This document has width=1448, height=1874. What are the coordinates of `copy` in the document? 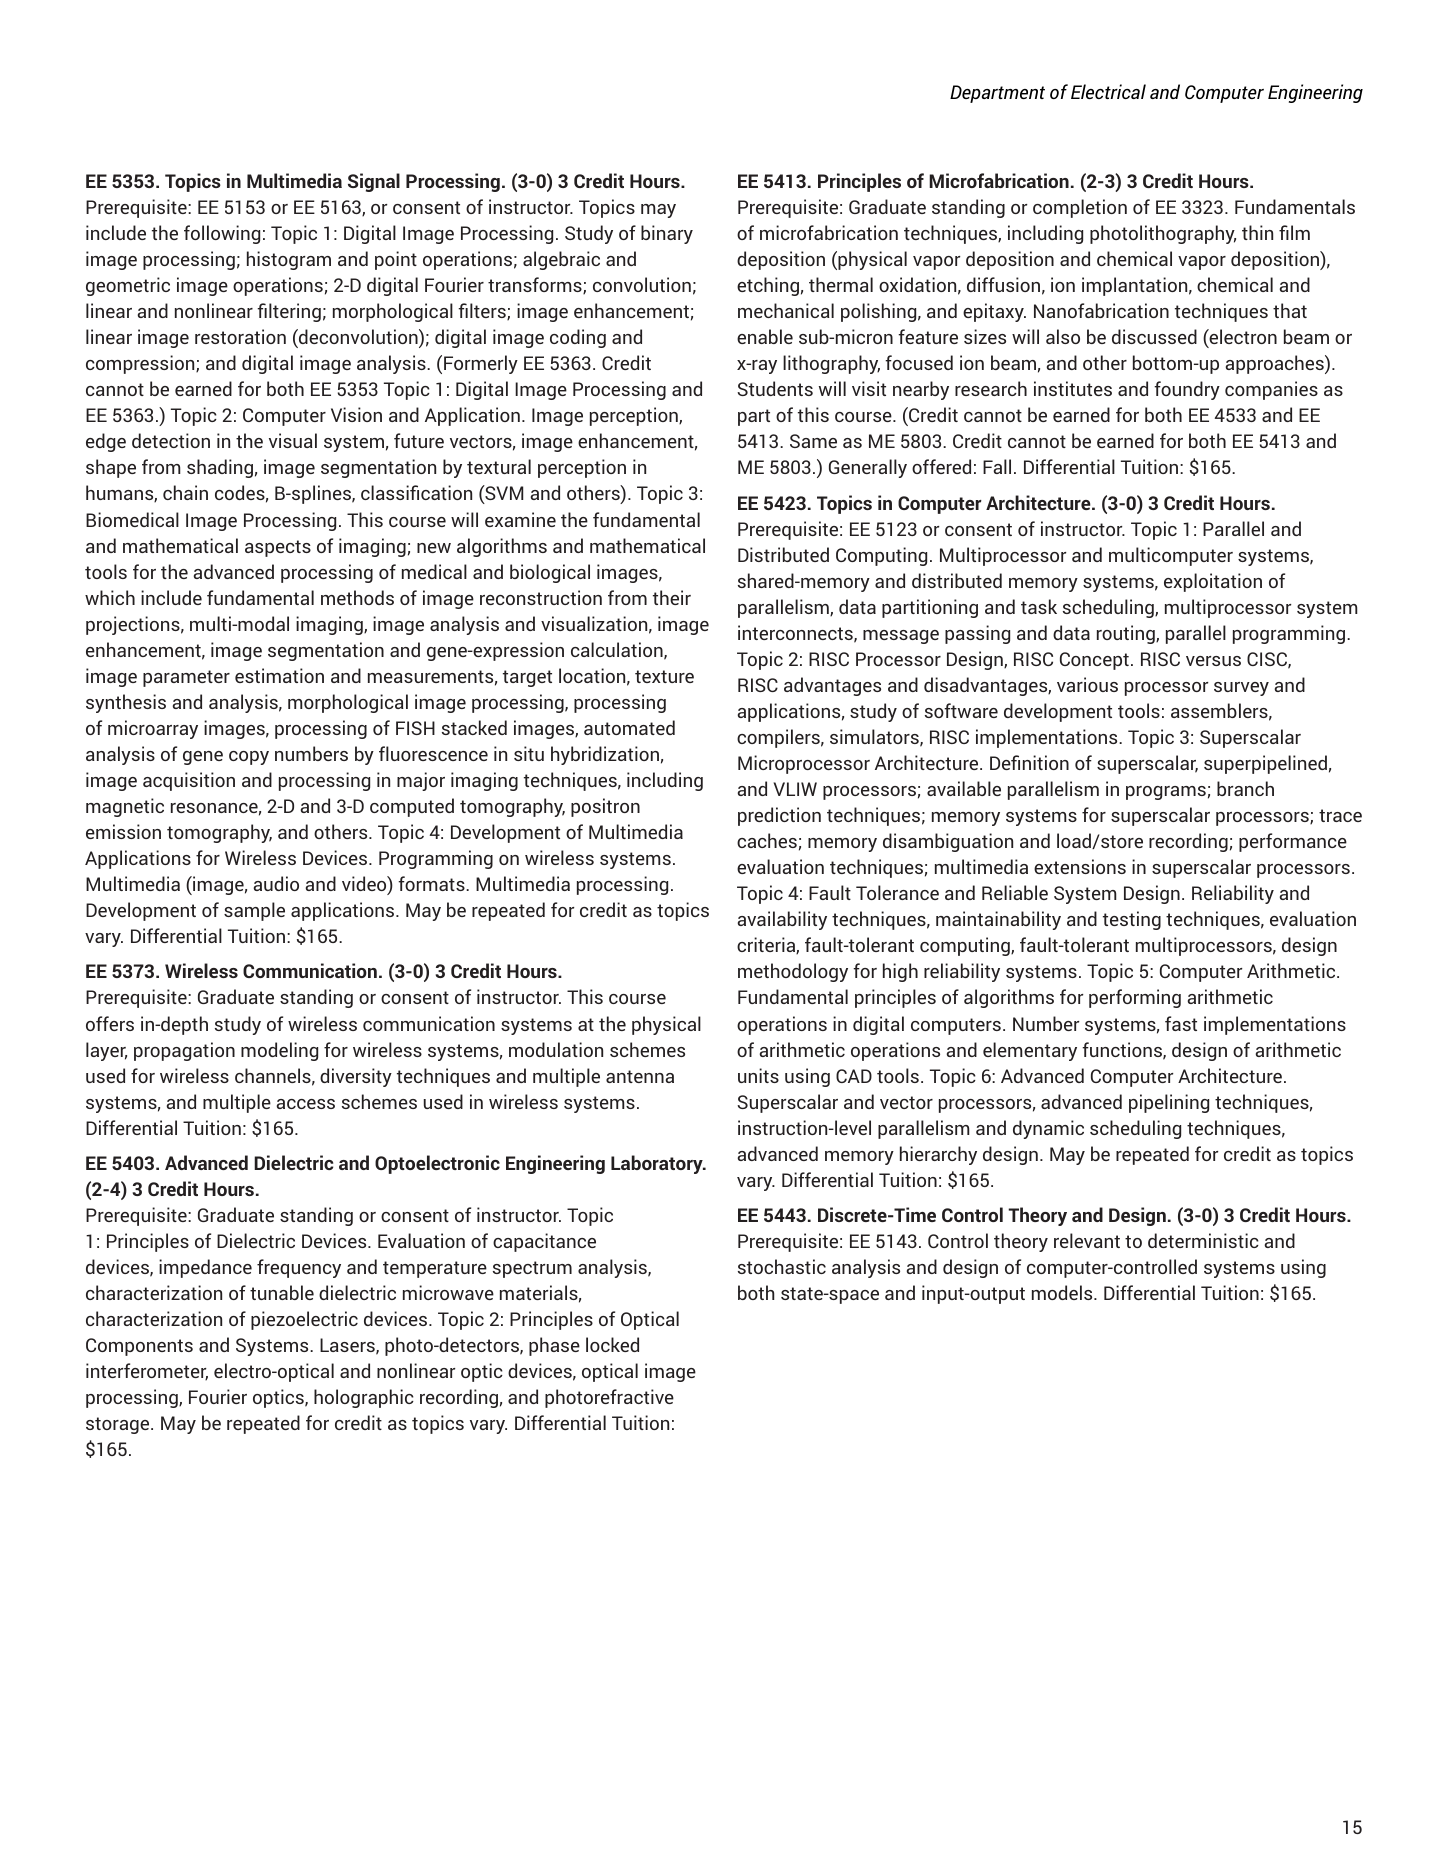 It's located at (249, 758).
